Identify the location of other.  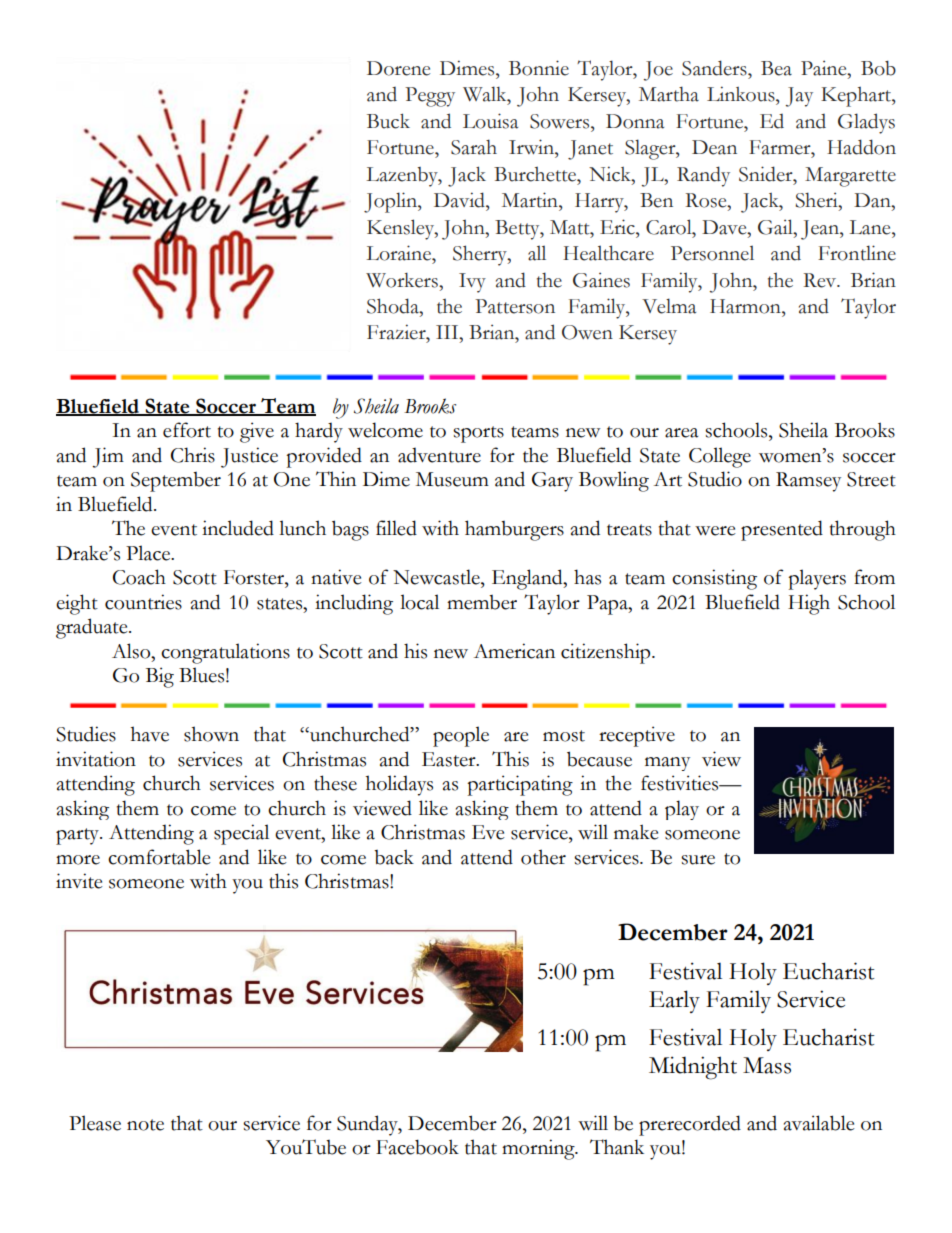
(543, 857).
